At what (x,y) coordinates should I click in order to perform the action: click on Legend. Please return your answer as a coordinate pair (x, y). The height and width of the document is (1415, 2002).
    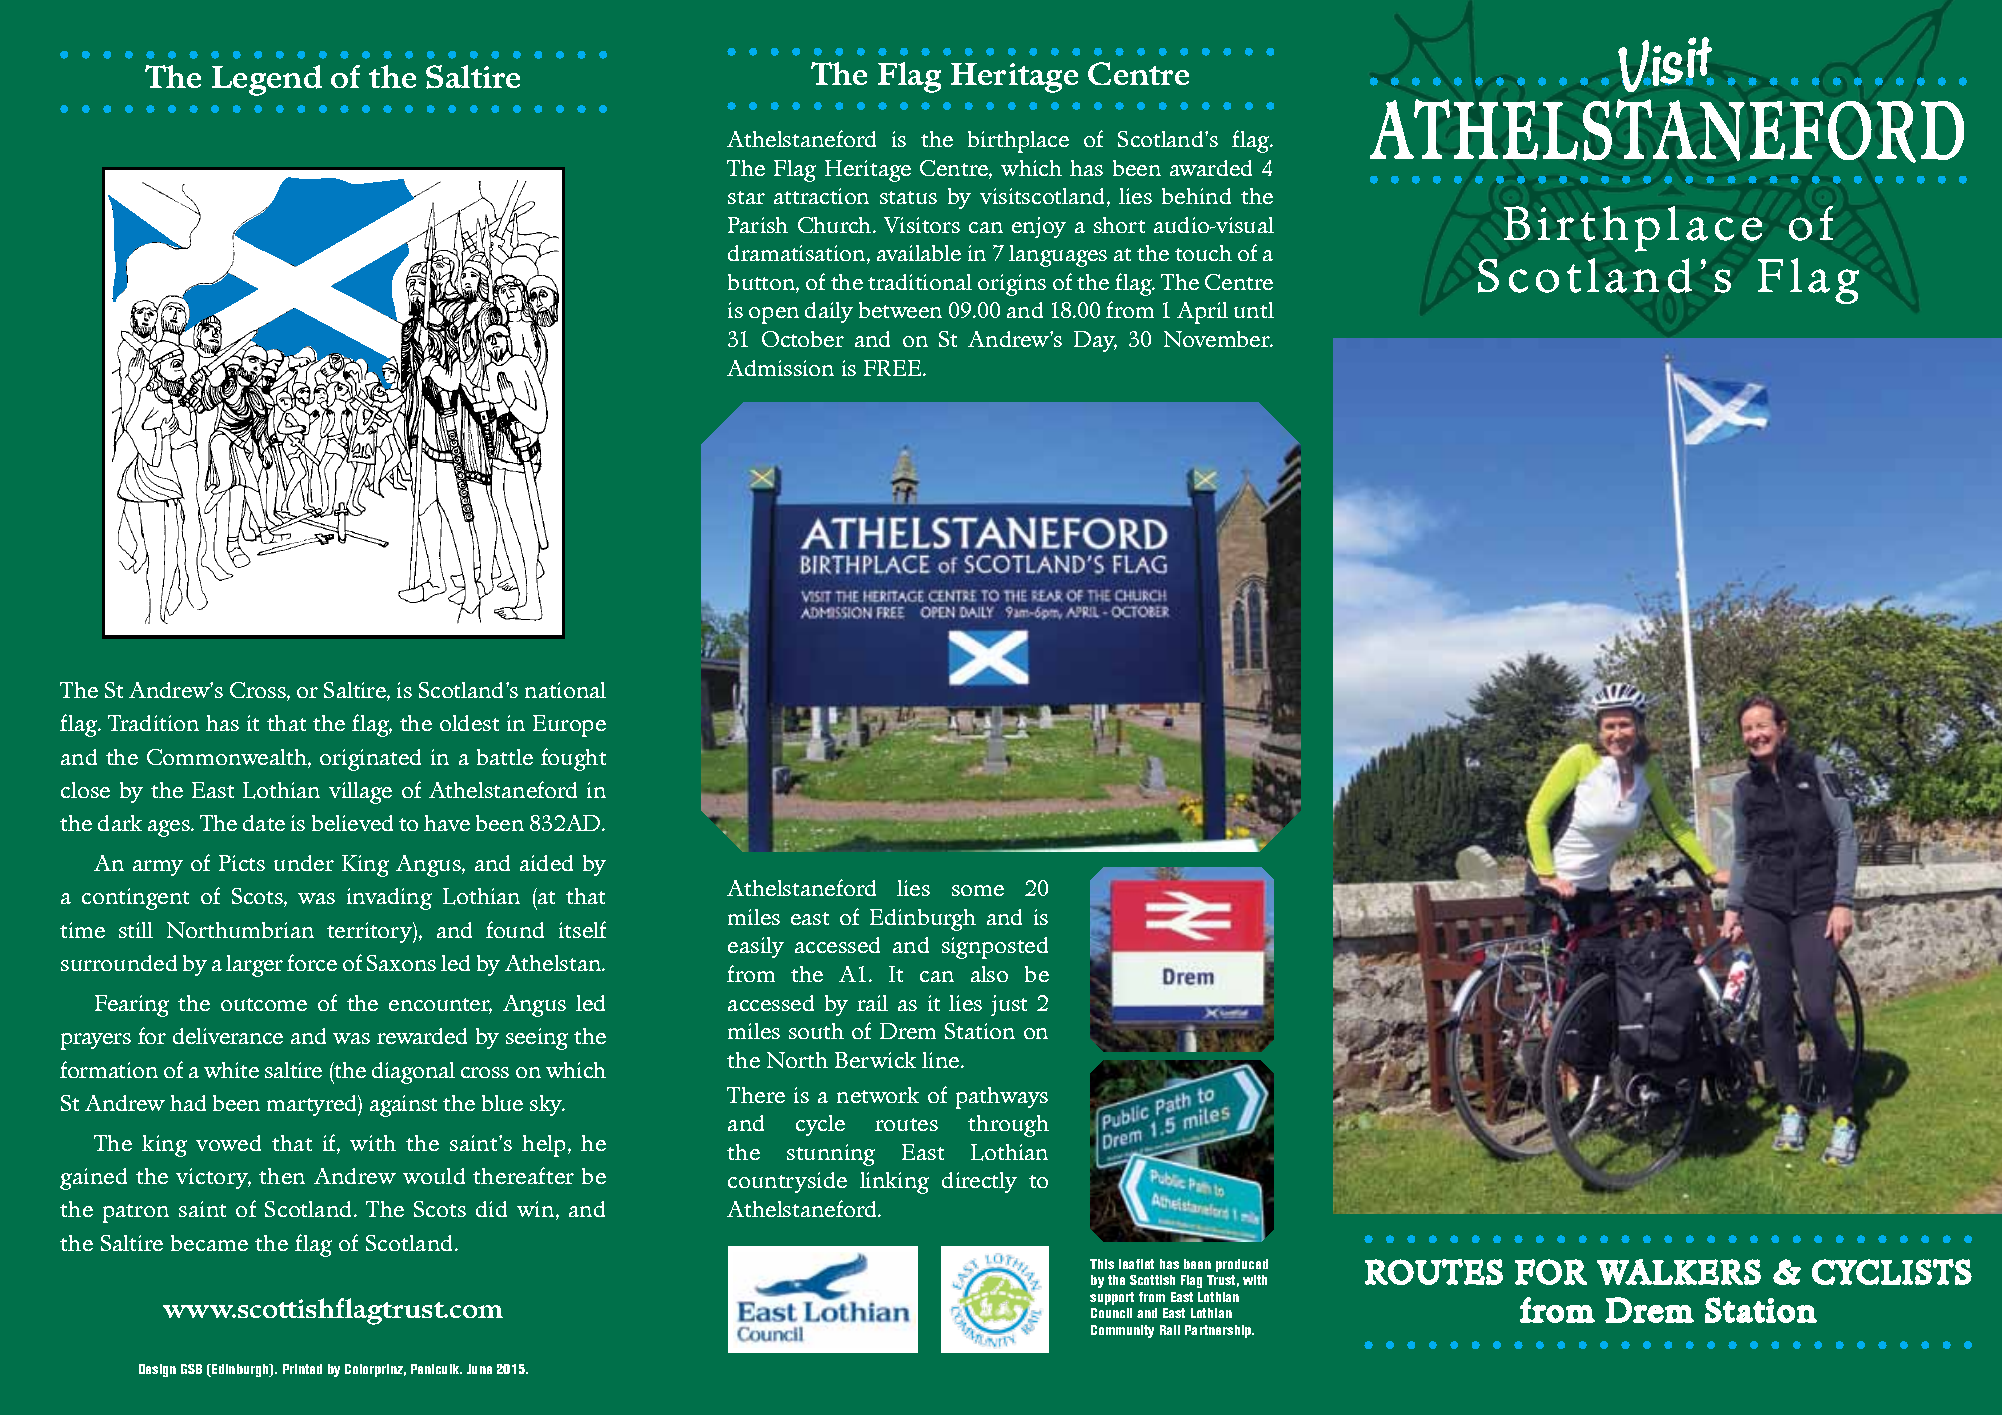
    Looking at the image, I should click on (267, 80).
